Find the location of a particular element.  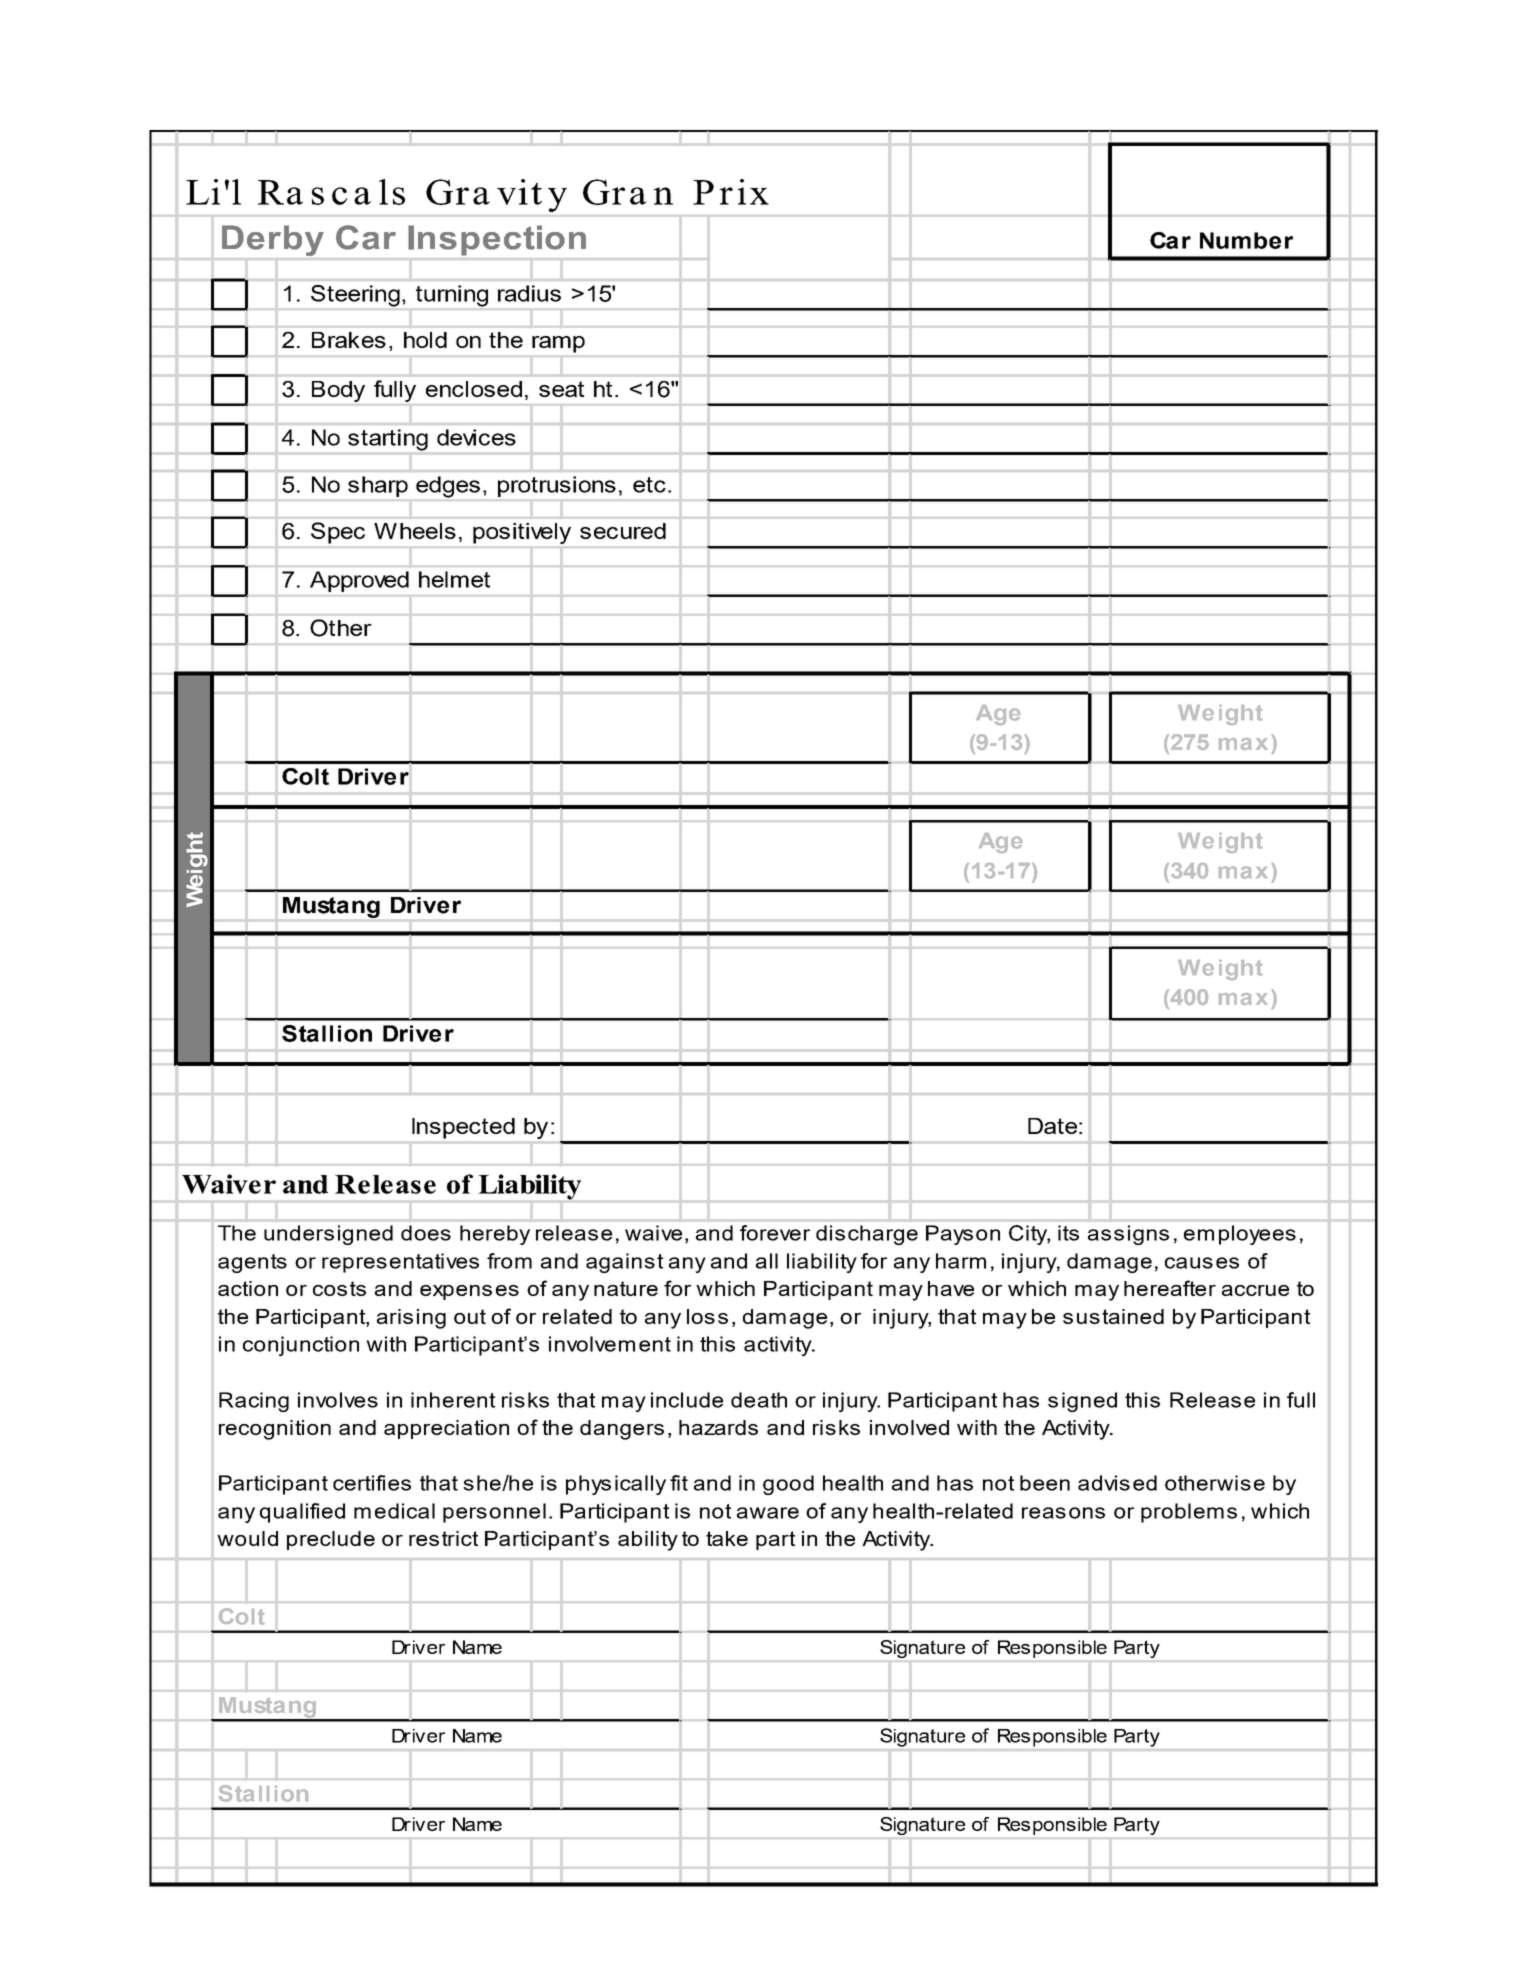

ramp is located at coordinates (558, 344).
